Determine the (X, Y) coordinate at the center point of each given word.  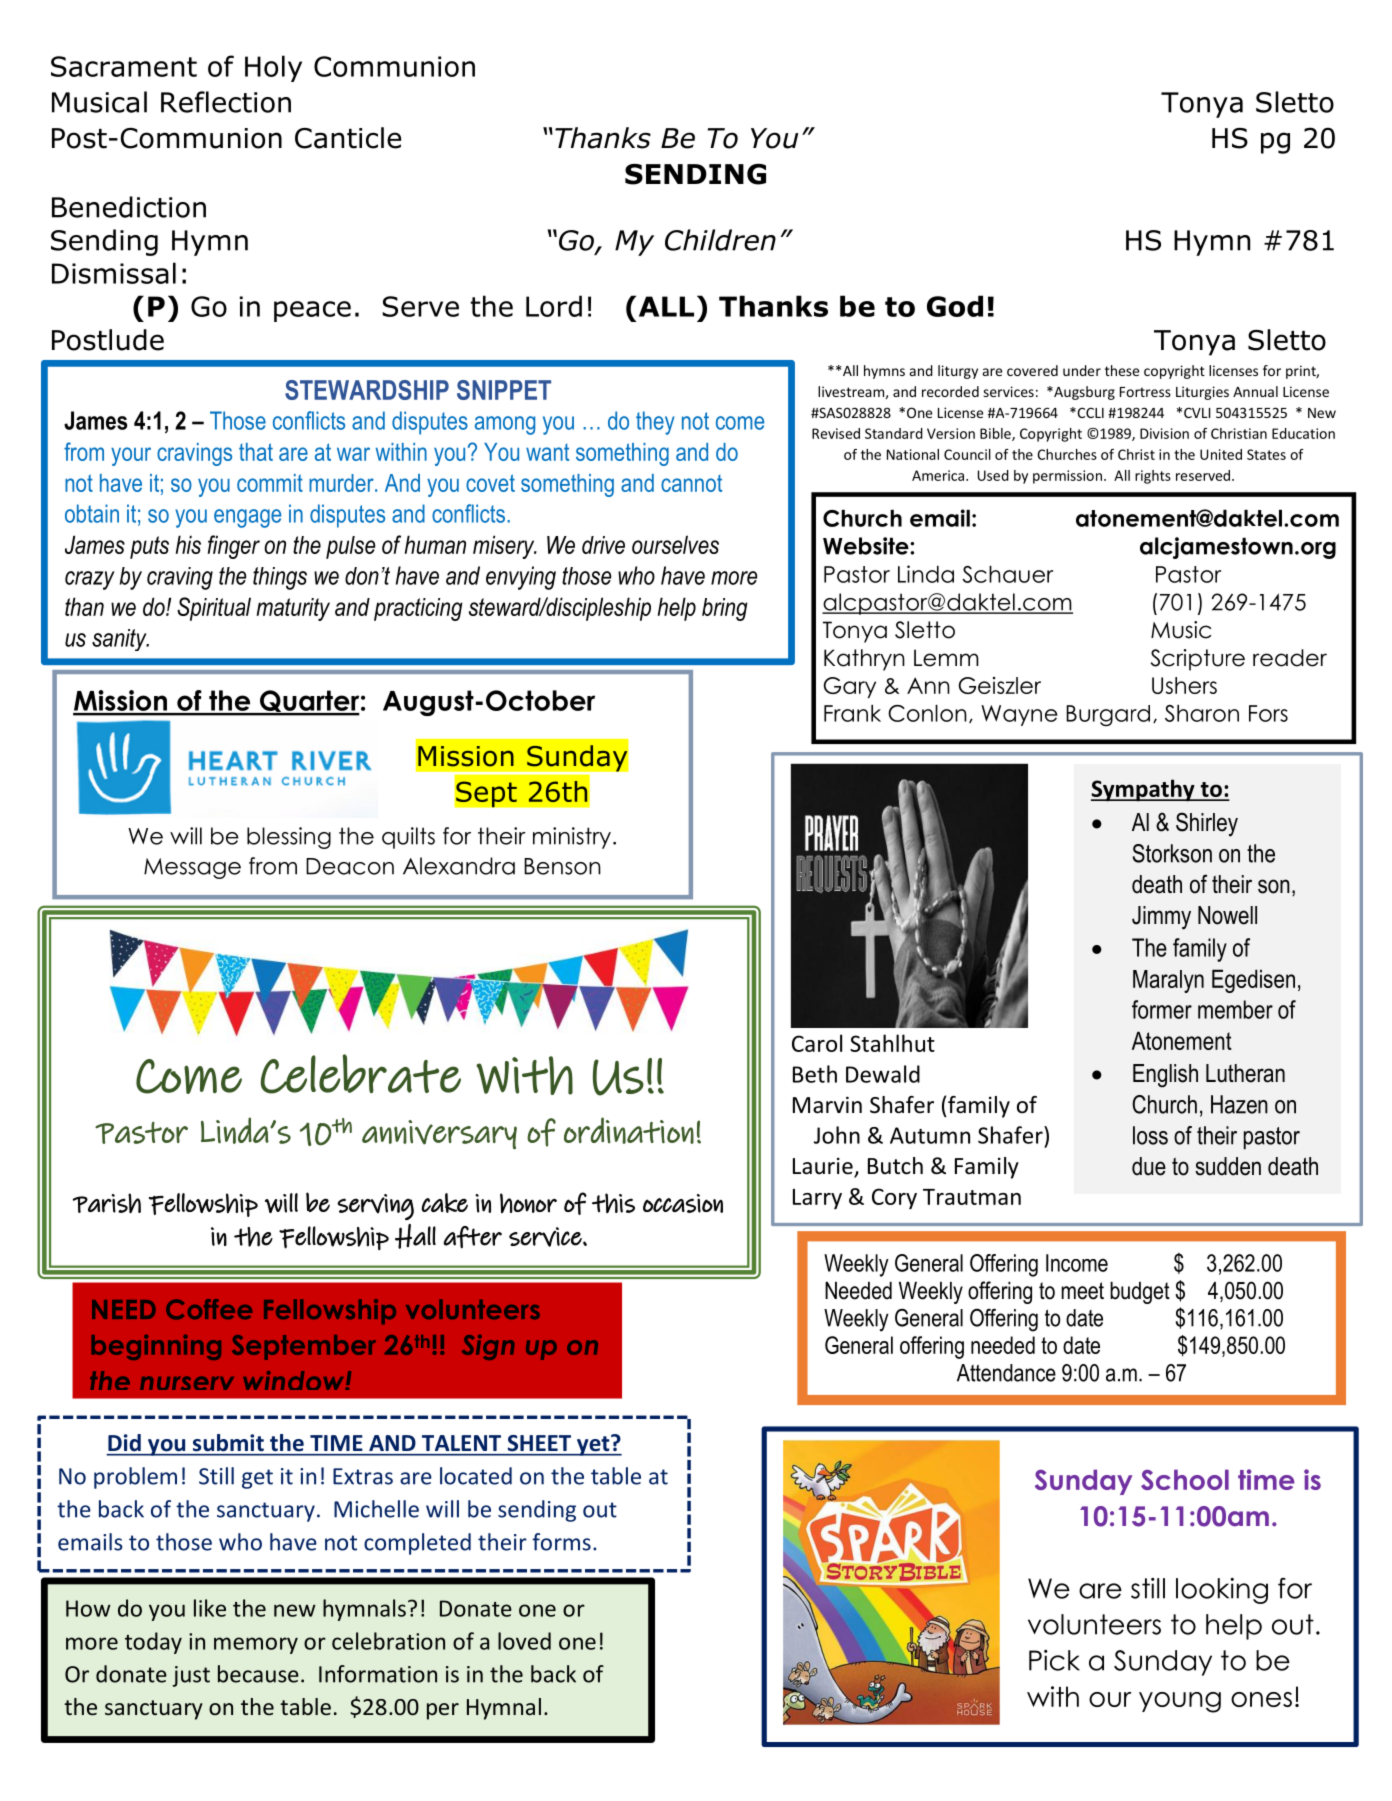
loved (524, 1641)
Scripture (1198, 660)
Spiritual (214, 609)
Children (720, 240)
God (955, 306)
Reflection (226, 102)
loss (1150, 1135)
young (1180, 1702)
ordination (629, 1130)
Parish (107, 1203)
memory (256, 1645)
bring (725, 609)
